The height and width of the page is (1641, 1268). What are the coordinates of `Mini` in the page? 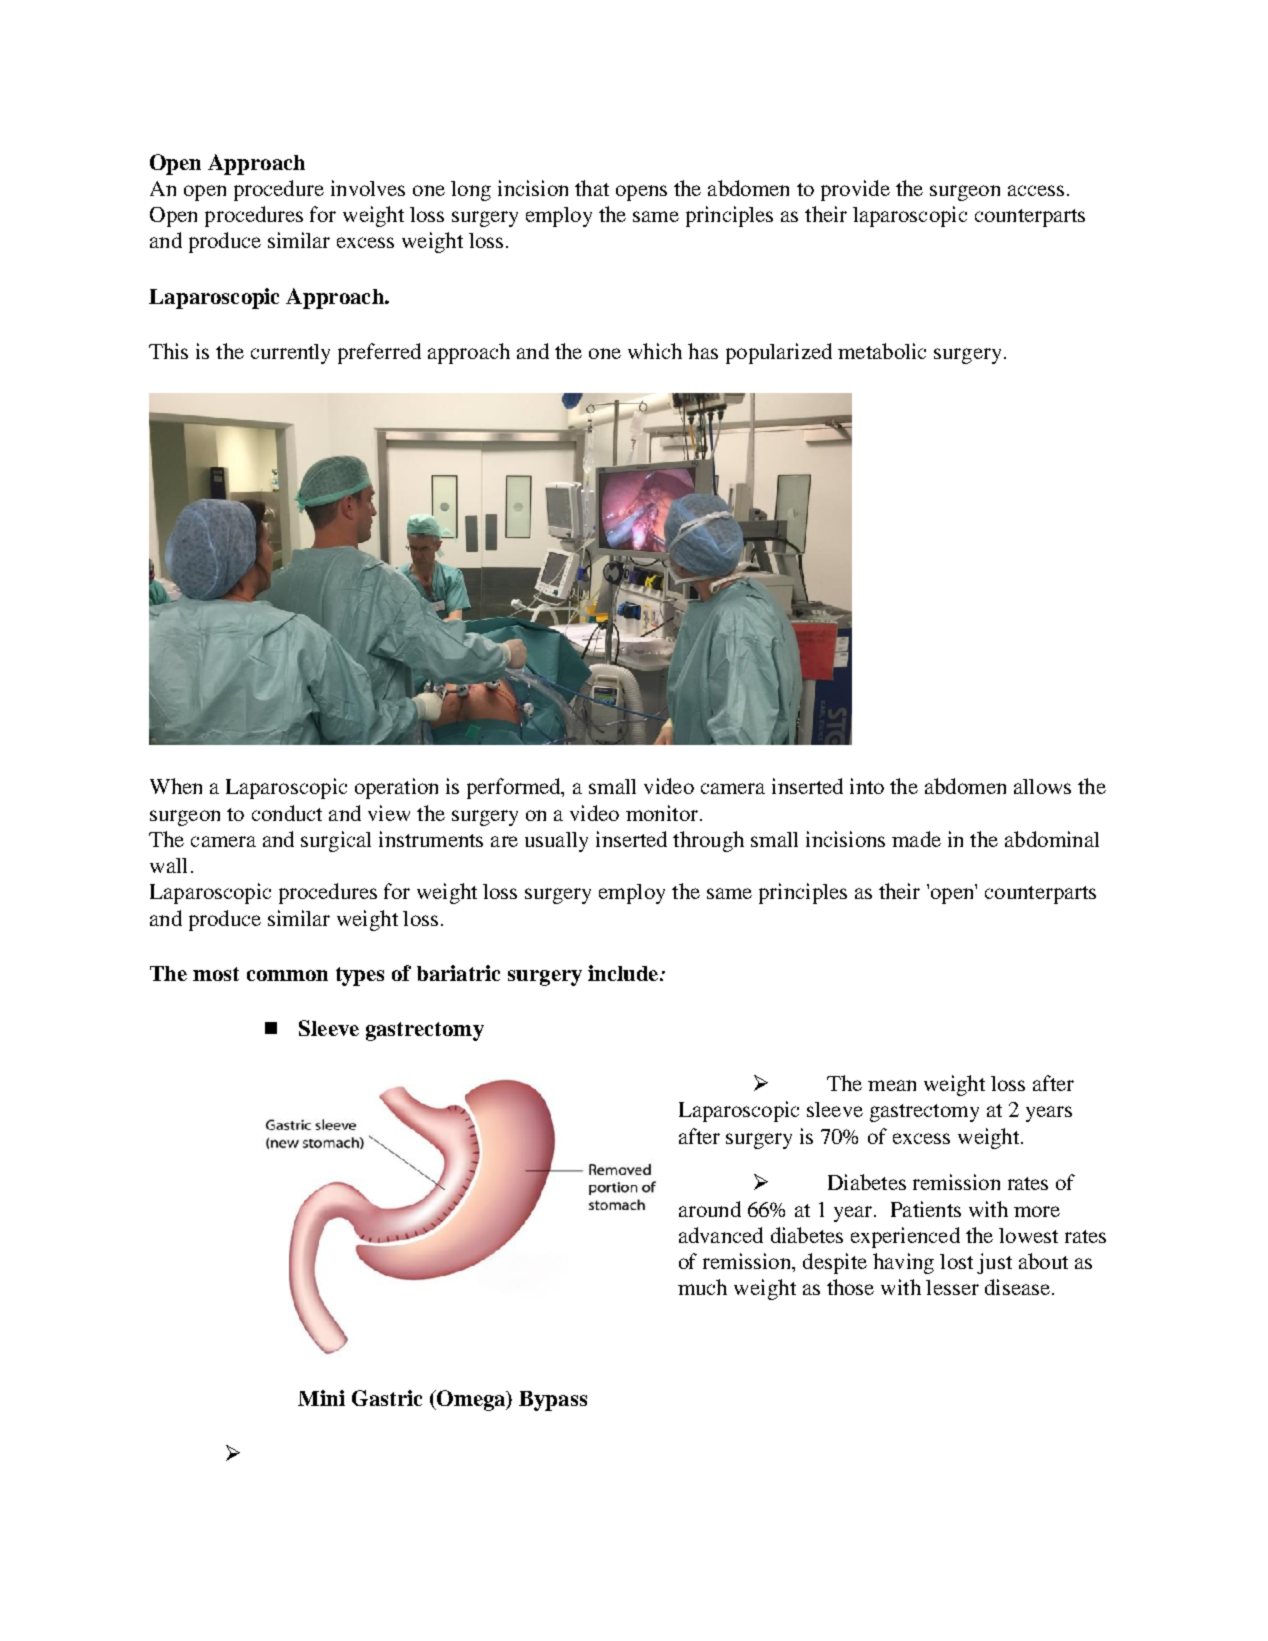 It's located at (321, 1398).
